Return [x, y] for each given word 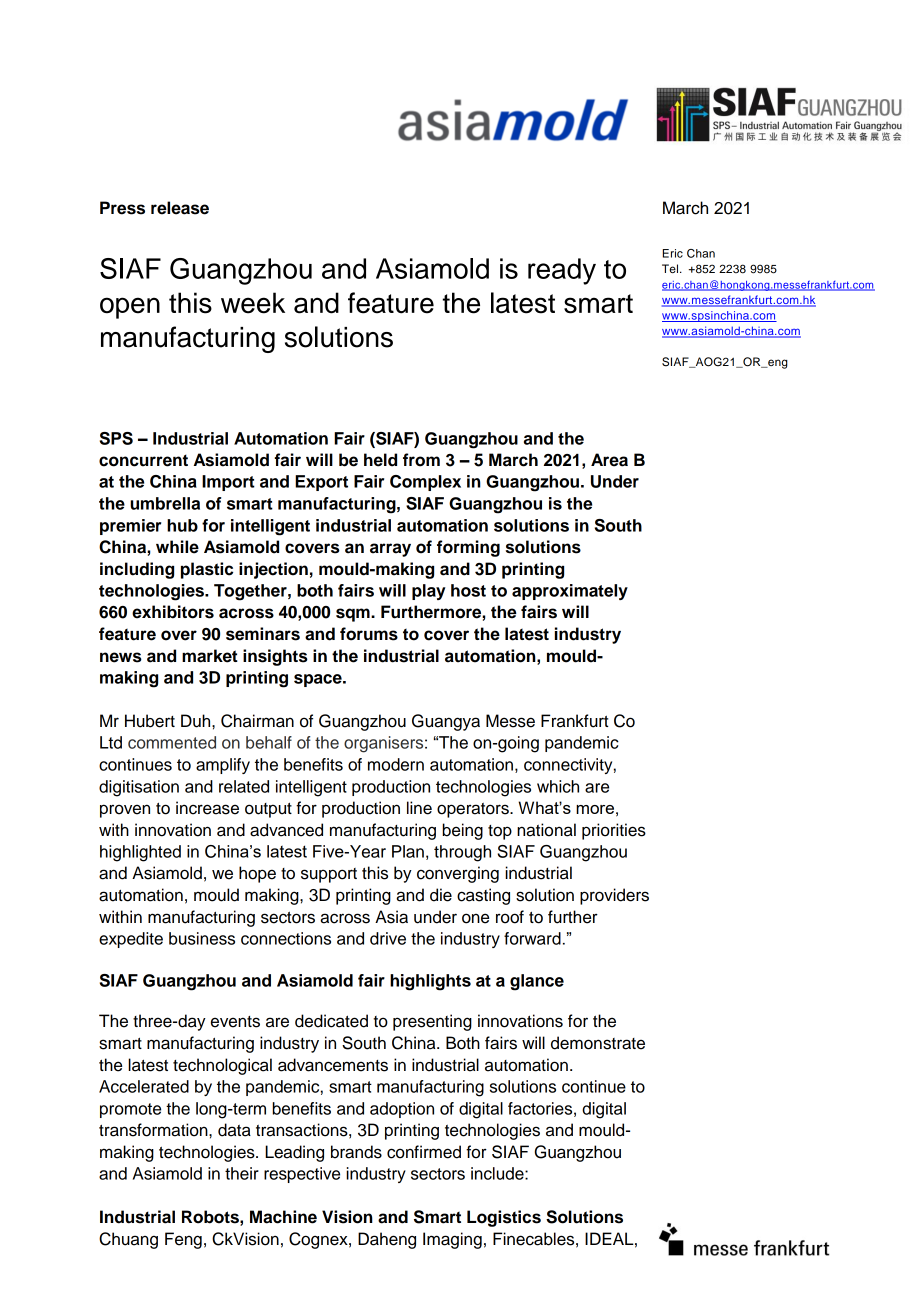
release [180, 208]
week [253, 303]
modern [396, 764]
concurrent [143, 460]
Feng [183, 1240]
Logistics [504, 1218]
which [558, 786]
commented [172, 742]
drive [388, 938]
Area [609, 460]
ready [562, 271]
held [380, 460]
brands [356, 1152]
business [202, 938]
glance [537, 982]
